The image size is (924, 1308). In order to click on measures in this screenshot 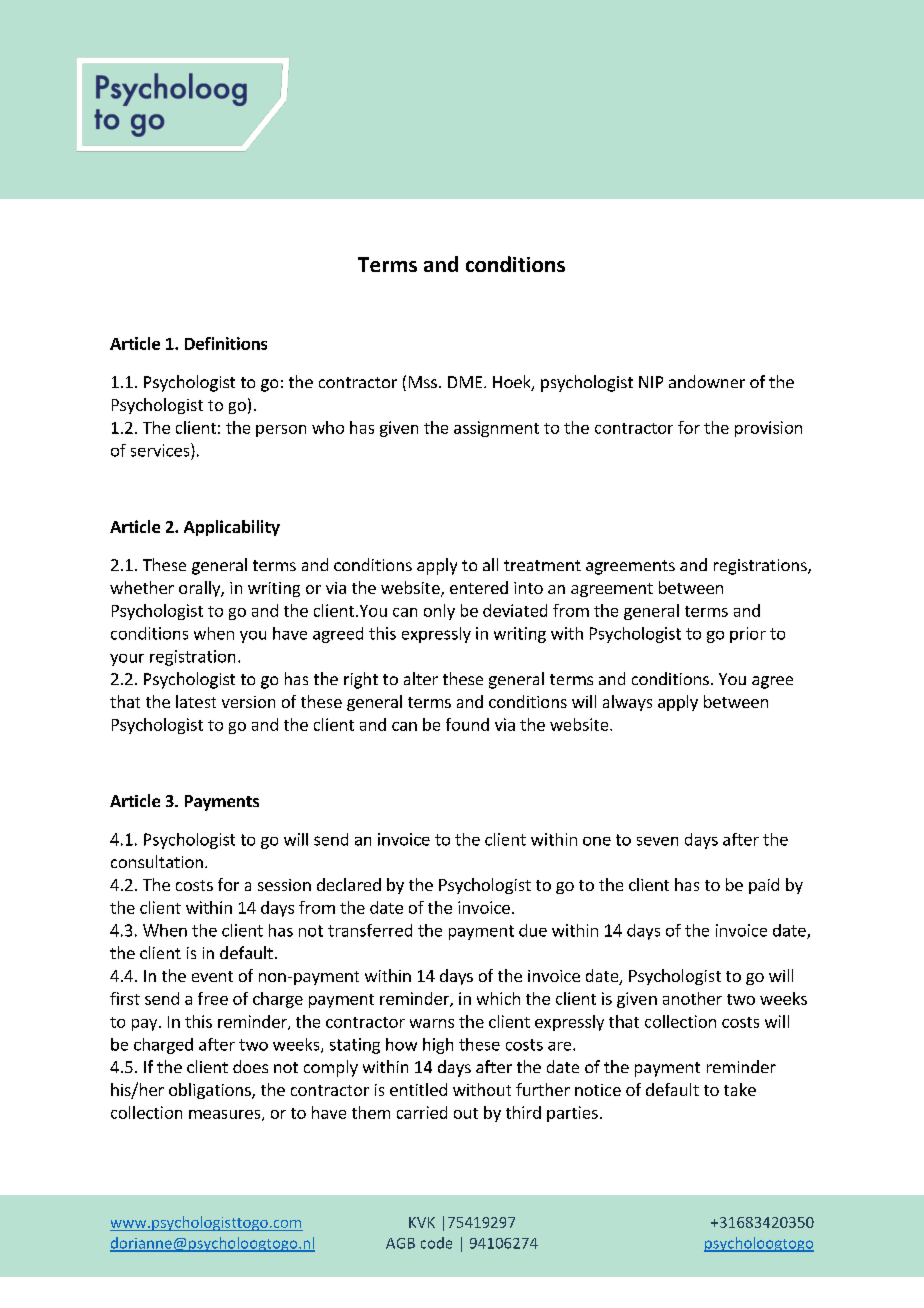, I will do `click(226, 1115)`.
